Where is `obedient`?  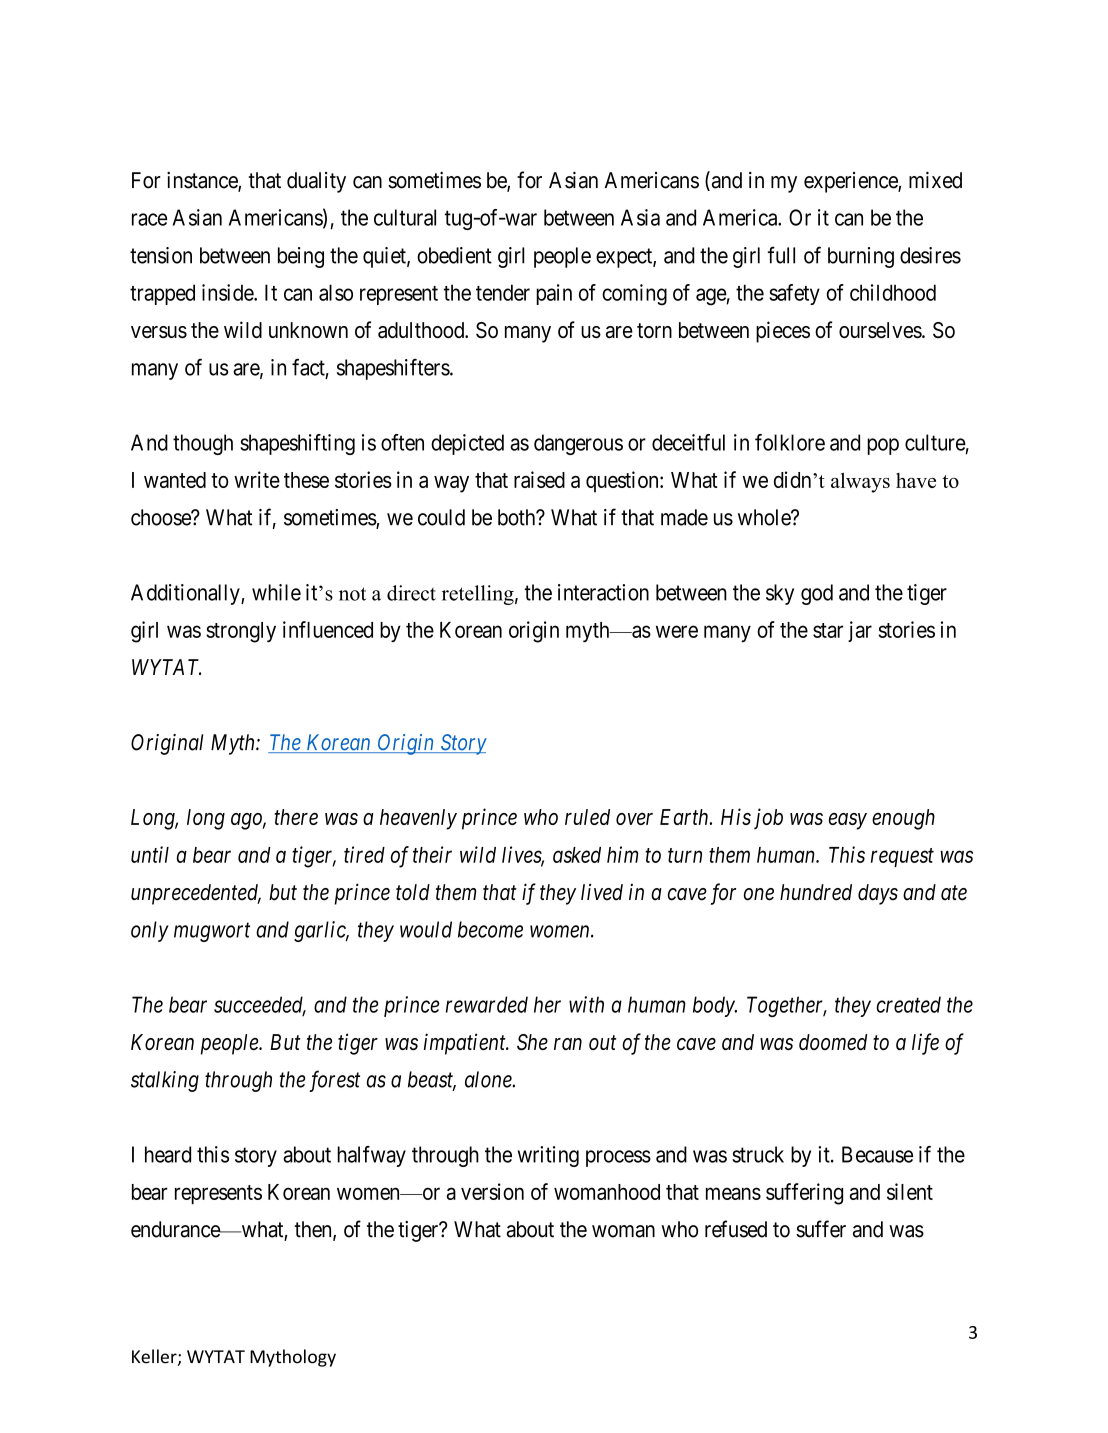 obedient is located at coordinates (454, 255).
